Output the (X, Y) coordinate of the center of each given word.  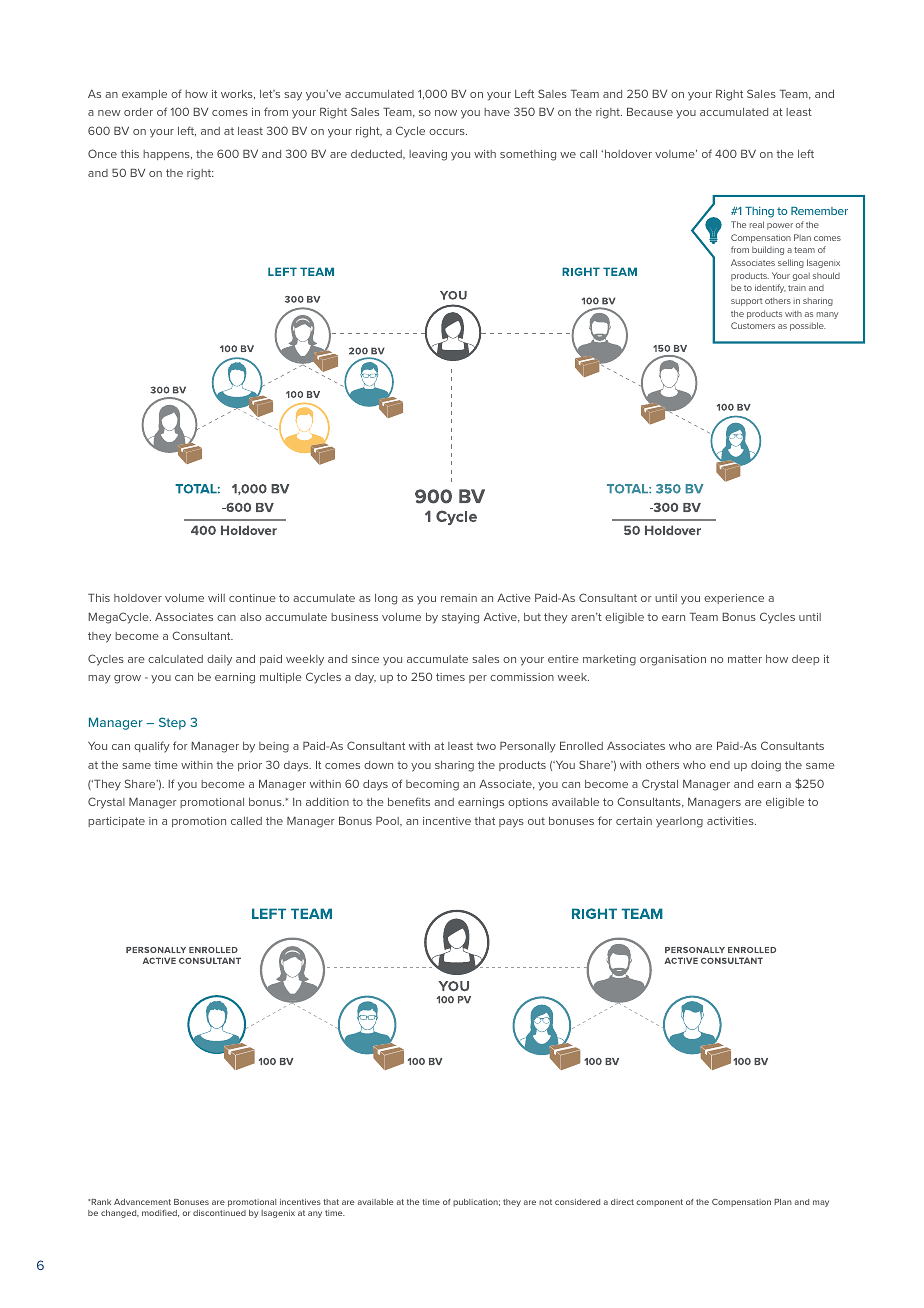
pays (511, 823)
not (545, 1202)
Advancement (142, 1202)
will (216, 598)
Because (650, 111)
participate (116, 822)
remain (459, 598)
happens (167, 155)
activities (731, 821)
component (659, 1203)
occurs (448, 132)
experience (734, 599)
